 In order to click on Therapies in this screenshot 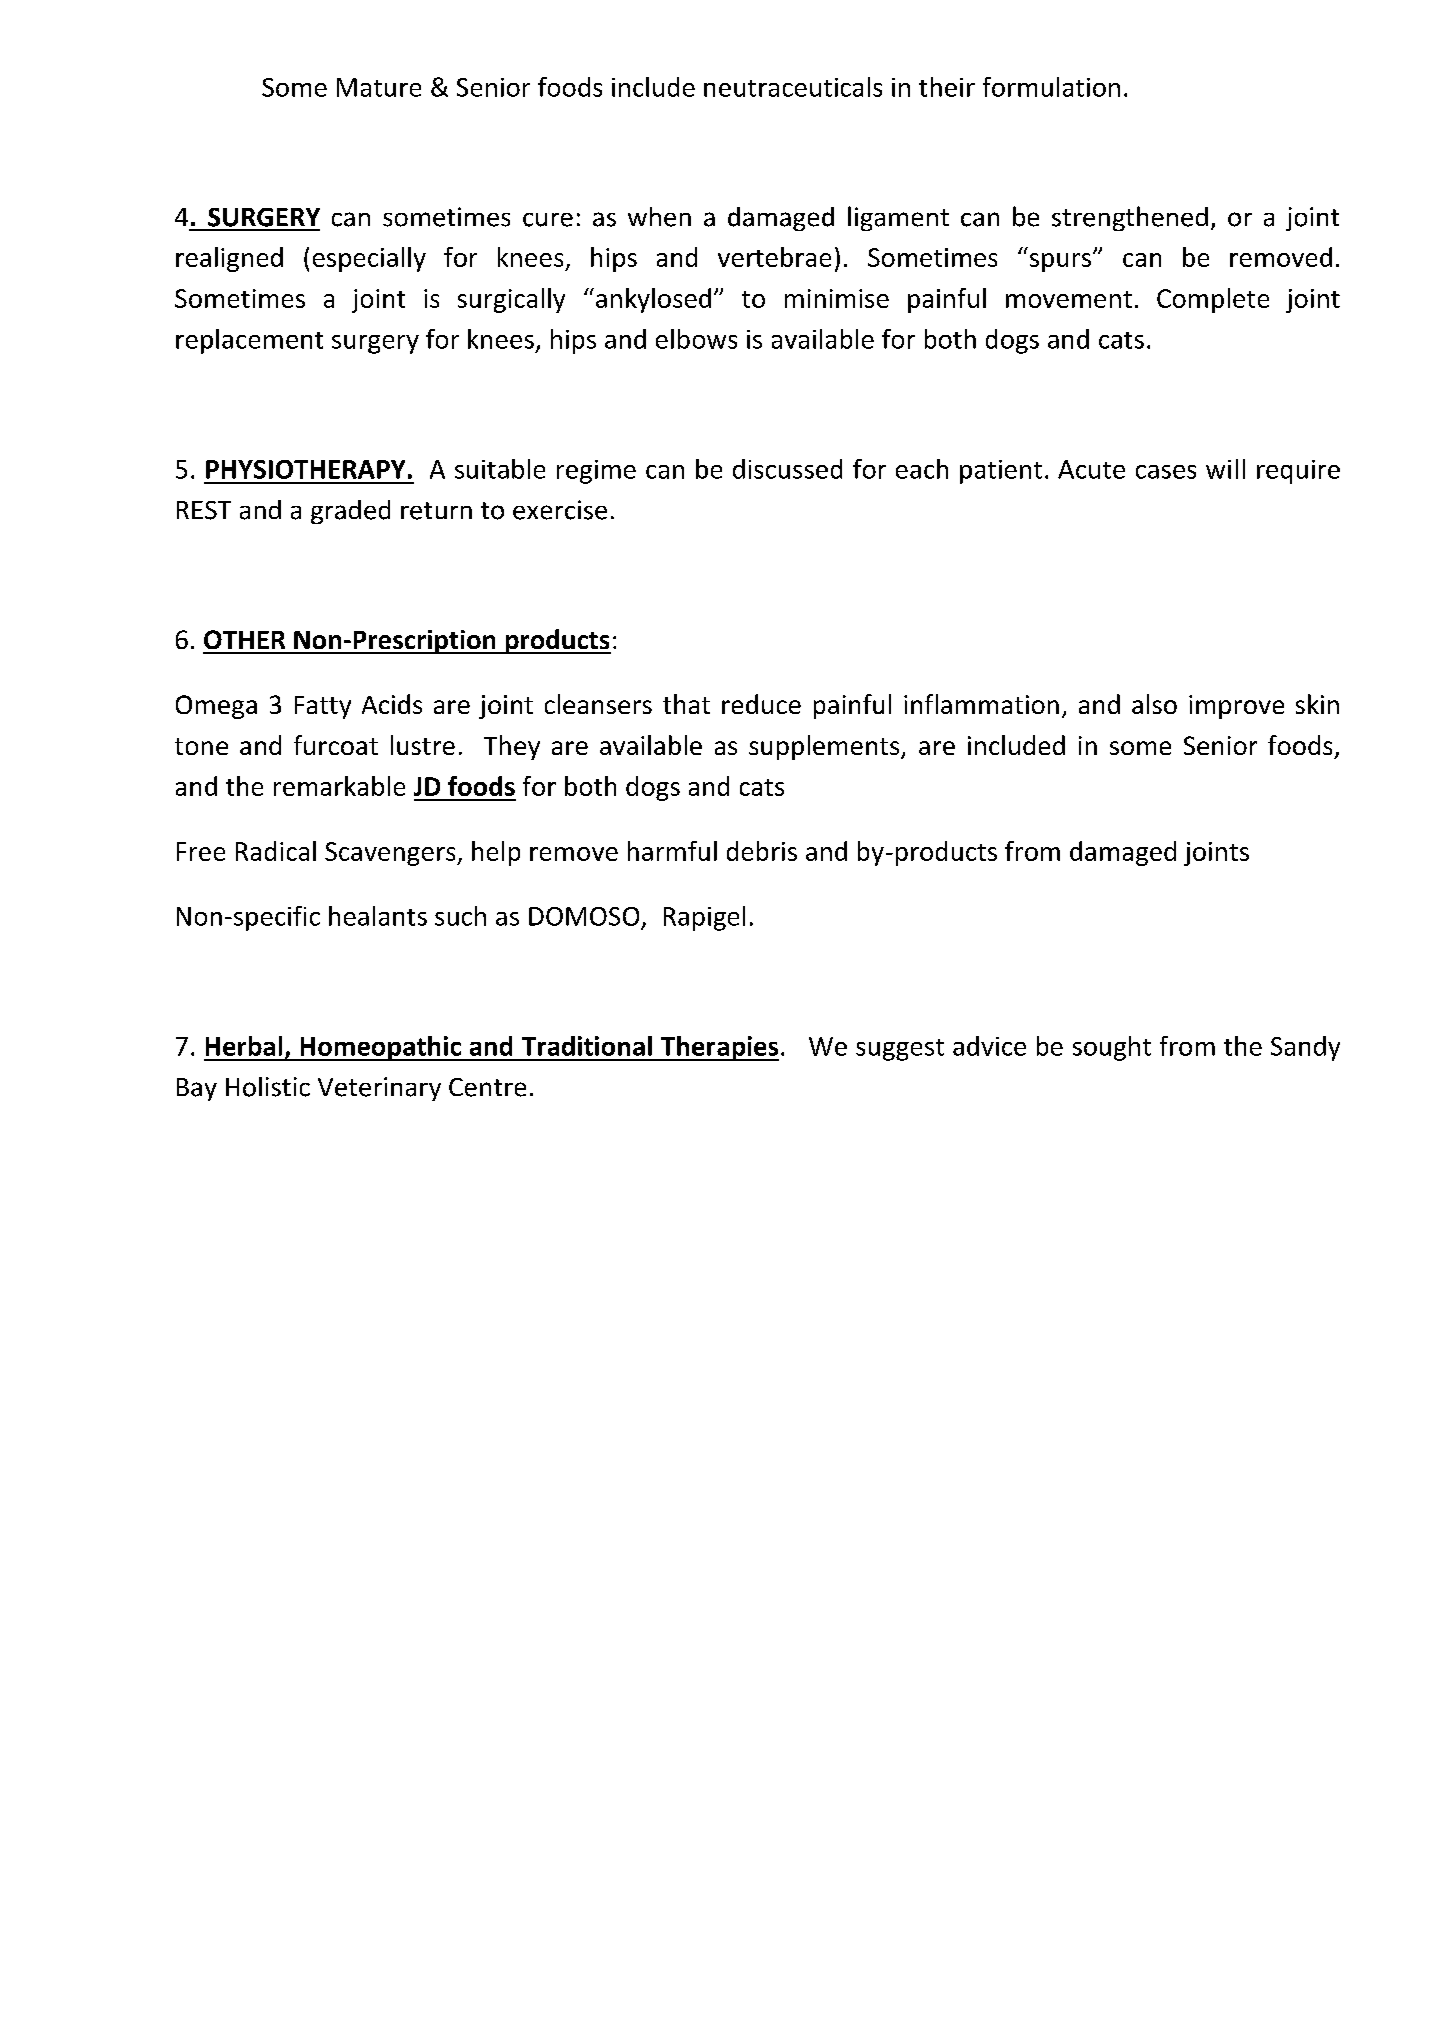, I will do `click(718, 1048)`.
